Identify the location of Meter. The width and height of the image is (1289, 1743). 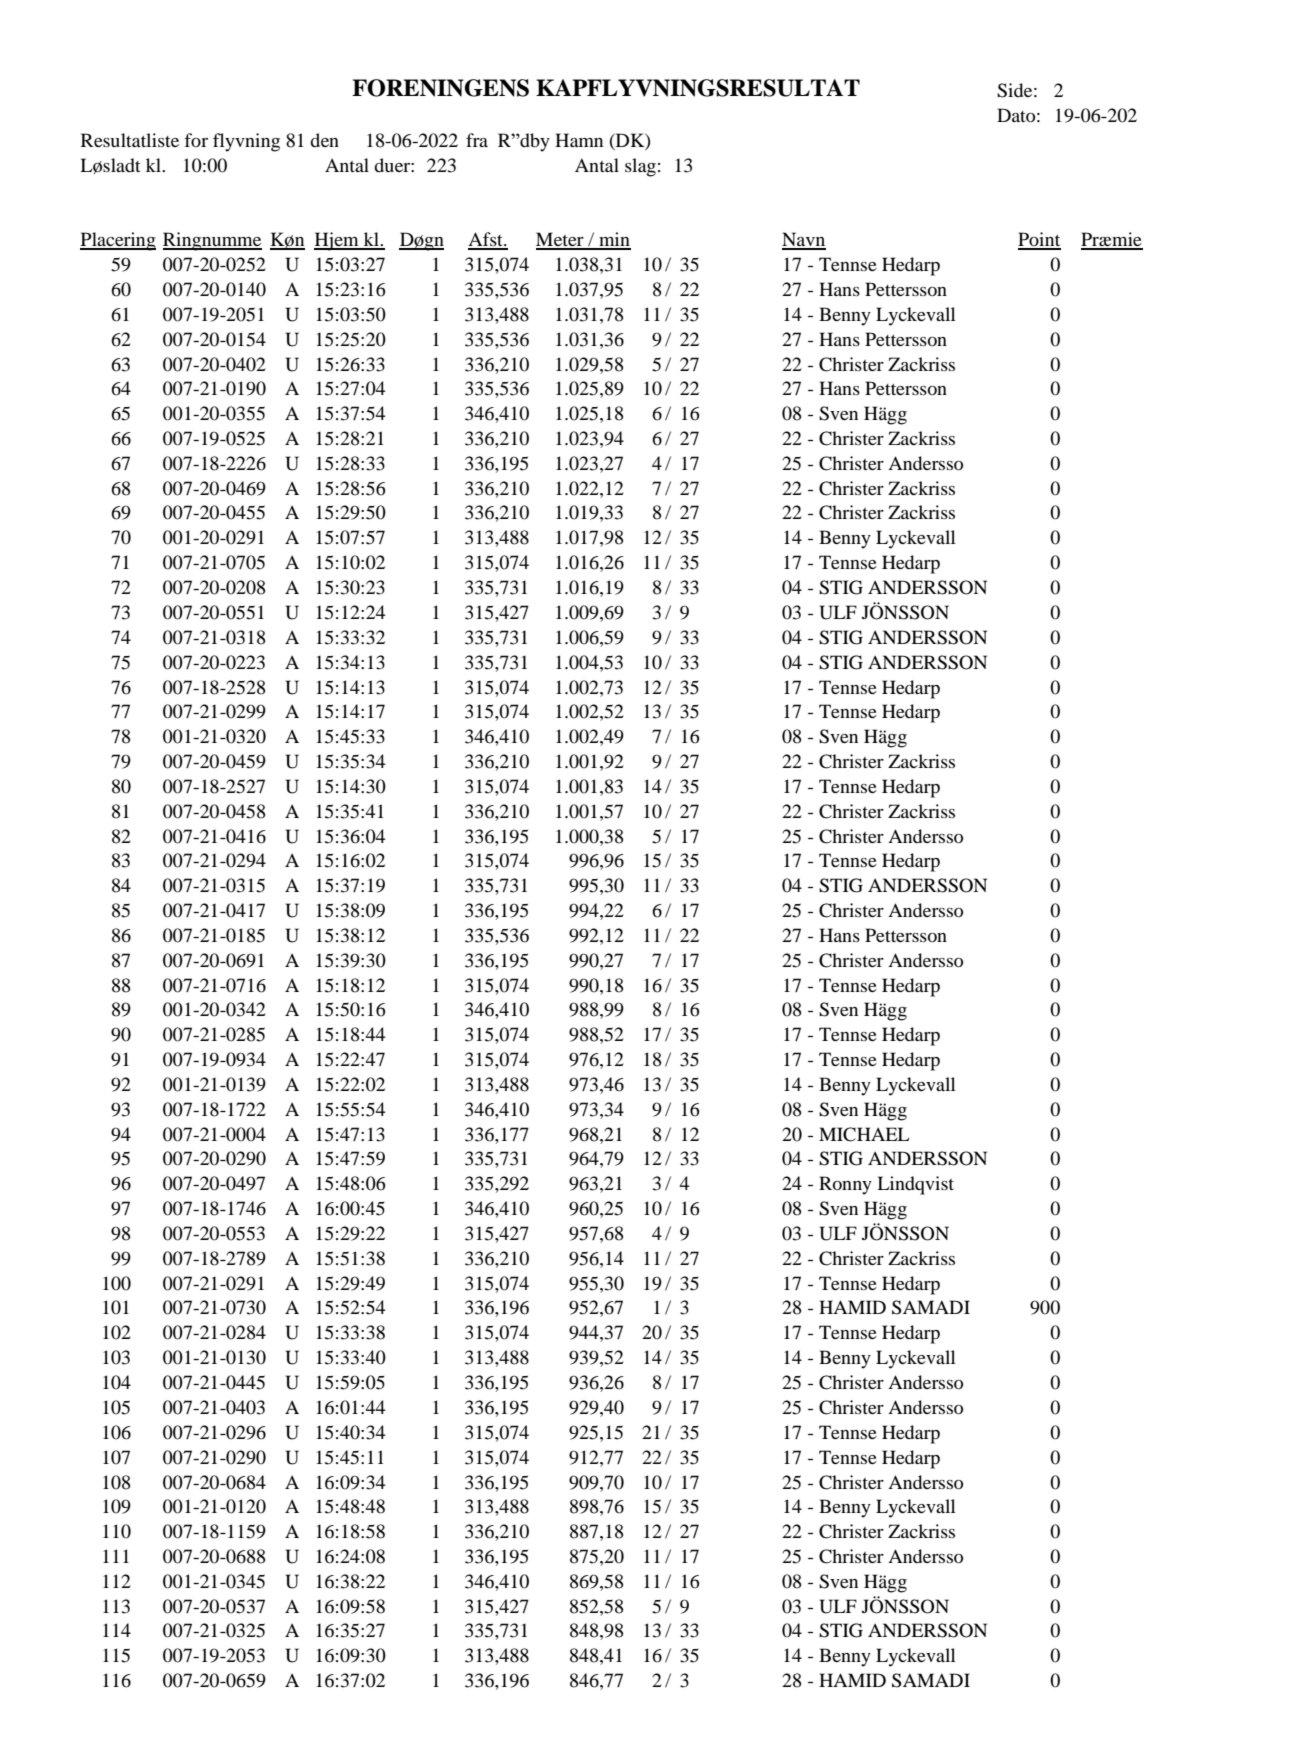
(561, 240).
